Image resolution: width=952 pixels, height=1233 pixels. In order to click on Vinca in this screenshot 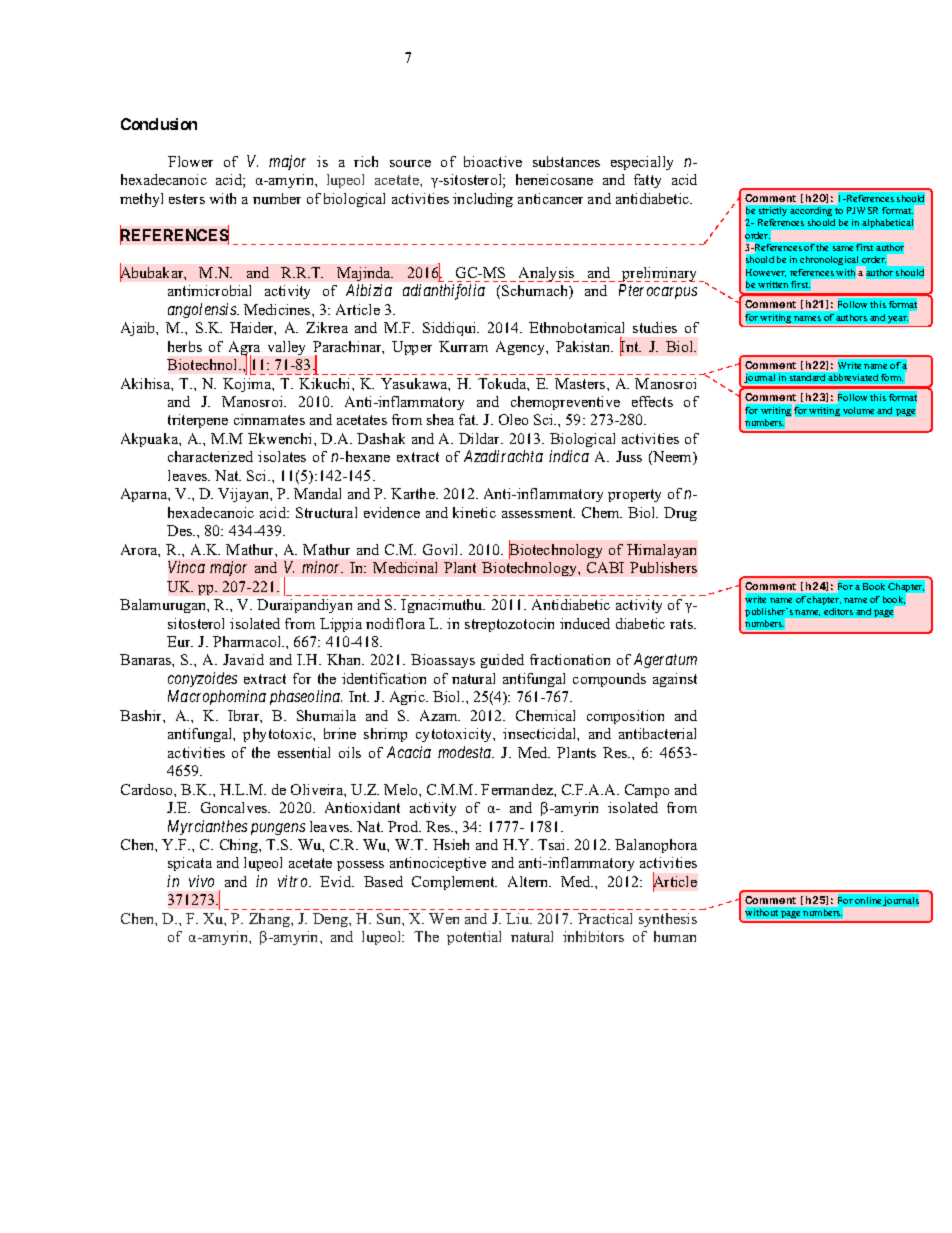, I will do `click(186, 567)`.
